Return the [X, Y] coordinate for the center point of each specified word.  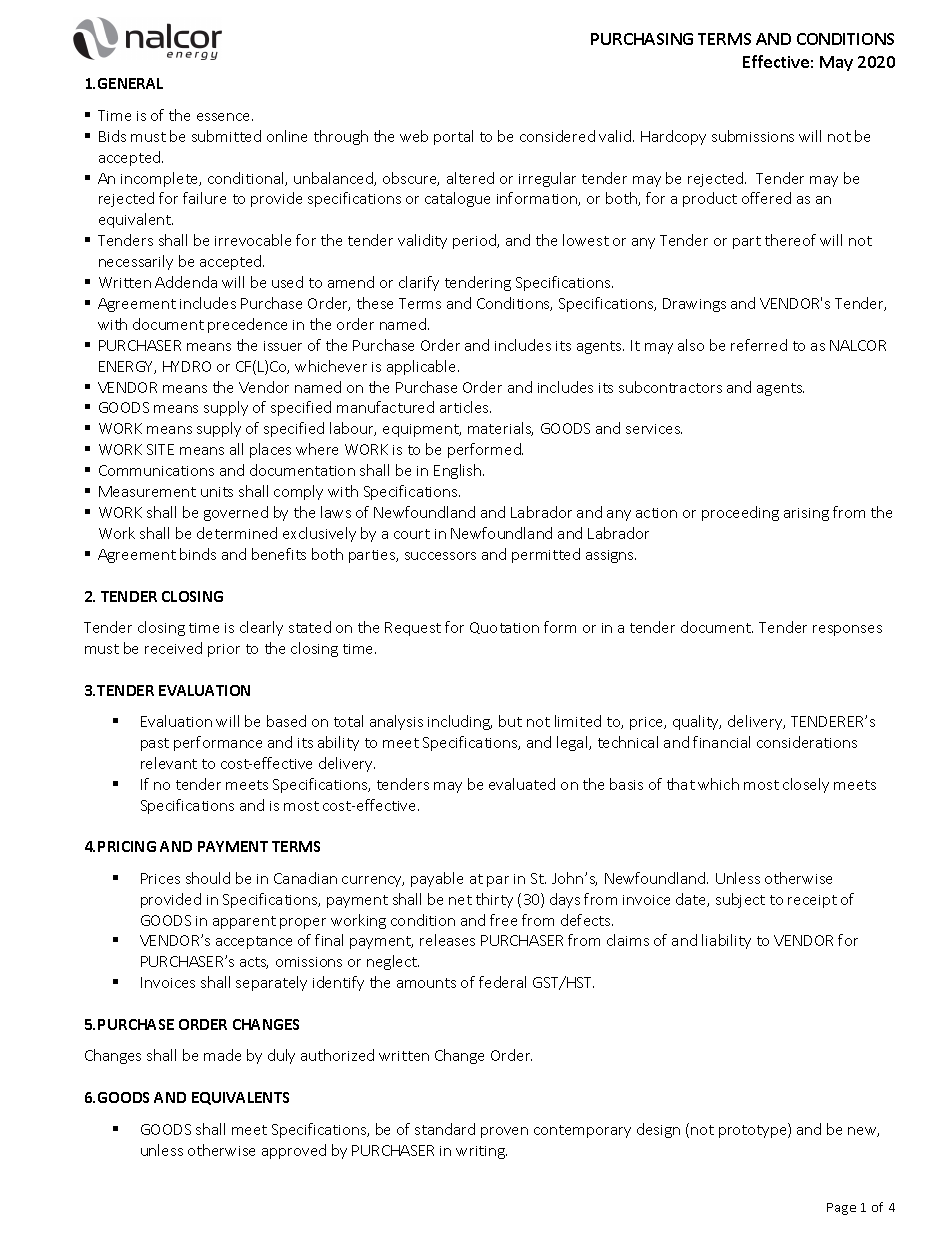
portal [453, 137]
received [173, 648]
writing [481, 1152]
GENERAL [130, 83]
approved [294, 1151]
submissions [753, 136]
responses [847, 630]
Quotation [504, 628]
